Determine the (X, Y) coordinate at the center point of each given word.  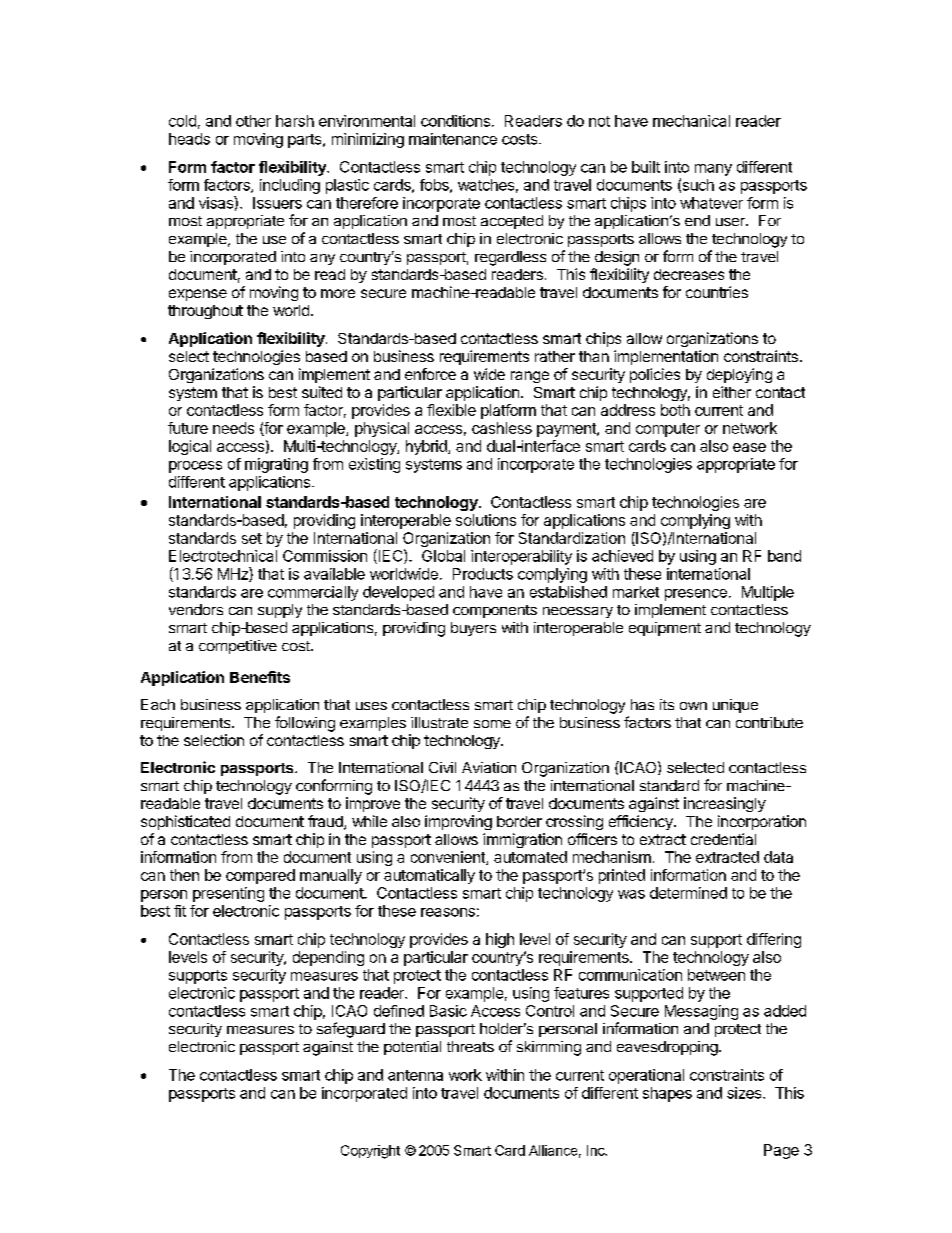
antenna (415, 1075)
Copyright (370, 1152)
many (713, 170)
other (253, 121)
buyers (473, 629)
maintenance (453, 139)
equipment (665, 629)
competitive (238, 647)
